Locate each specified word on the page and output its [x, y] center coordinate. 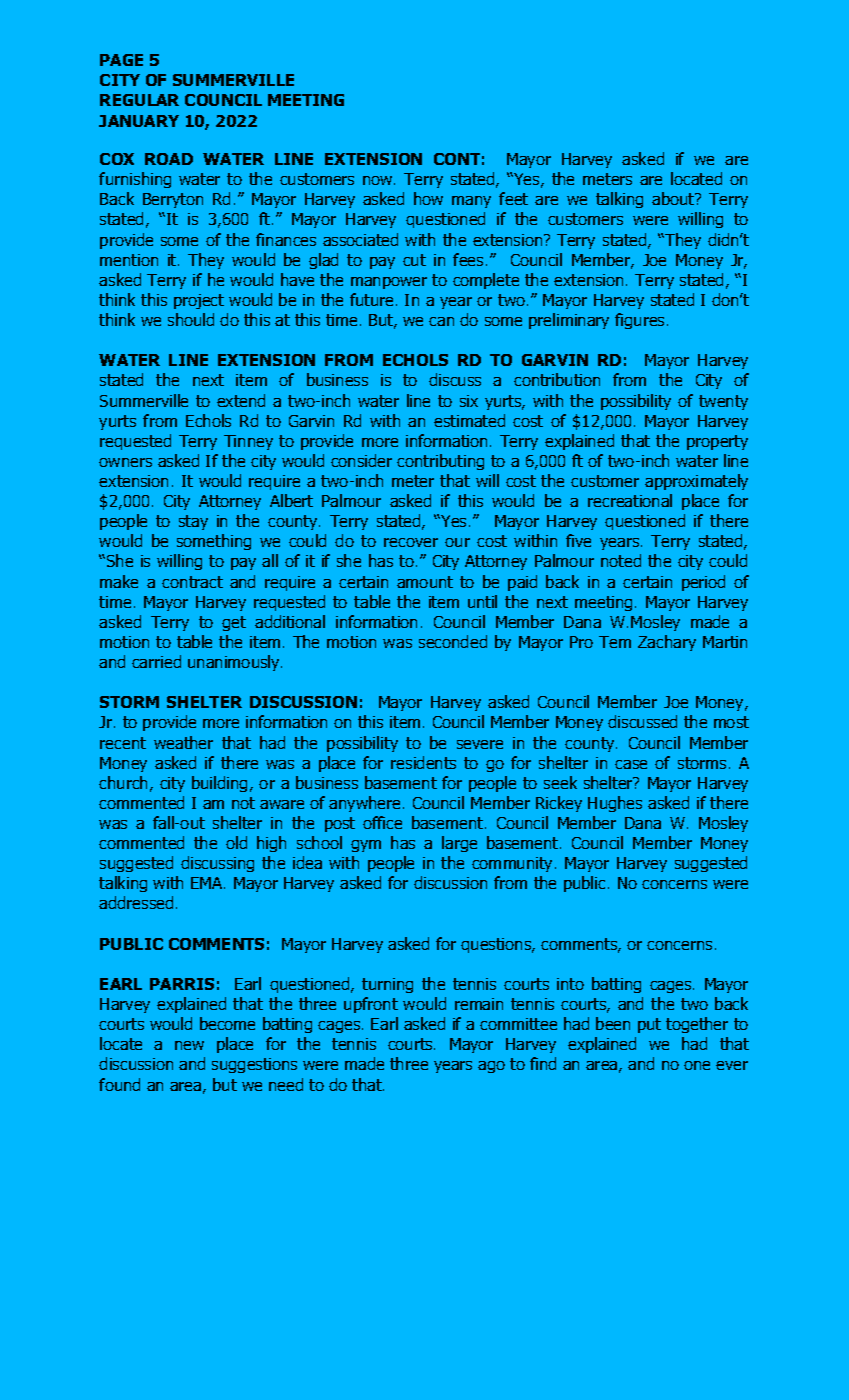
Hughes [615, 804]
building [219, 784]
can [441, 321]
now [379, 180]
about [674, 198]
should [191, 319]
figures [639, 321]
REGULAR [139, 100]
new [189, 1045]
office [382, 822]
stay [193, 522]
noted [621, 560]
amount [425, 582]
